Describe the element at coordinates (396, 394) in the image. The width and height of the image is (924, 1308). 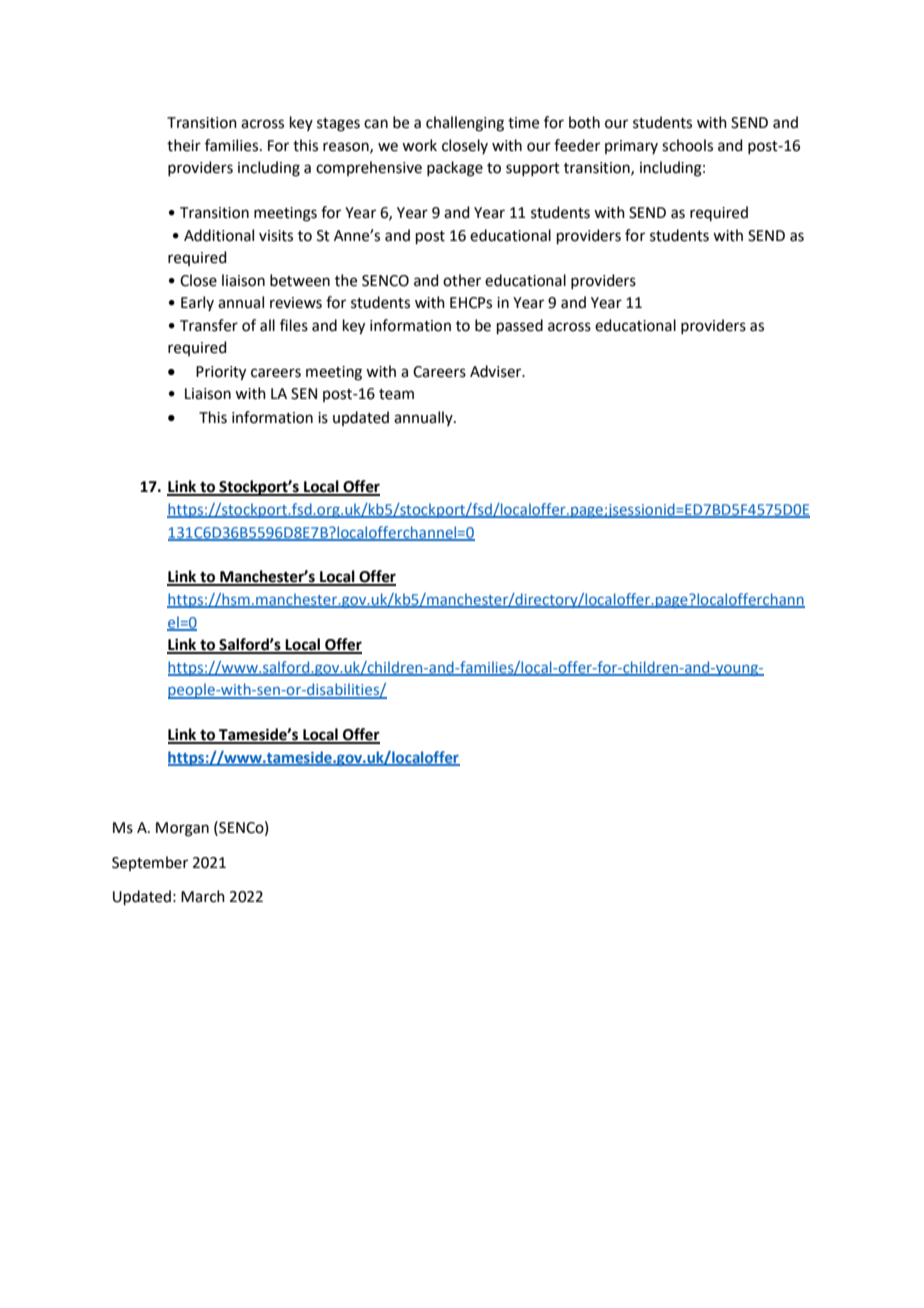
I see `team` at that location.
